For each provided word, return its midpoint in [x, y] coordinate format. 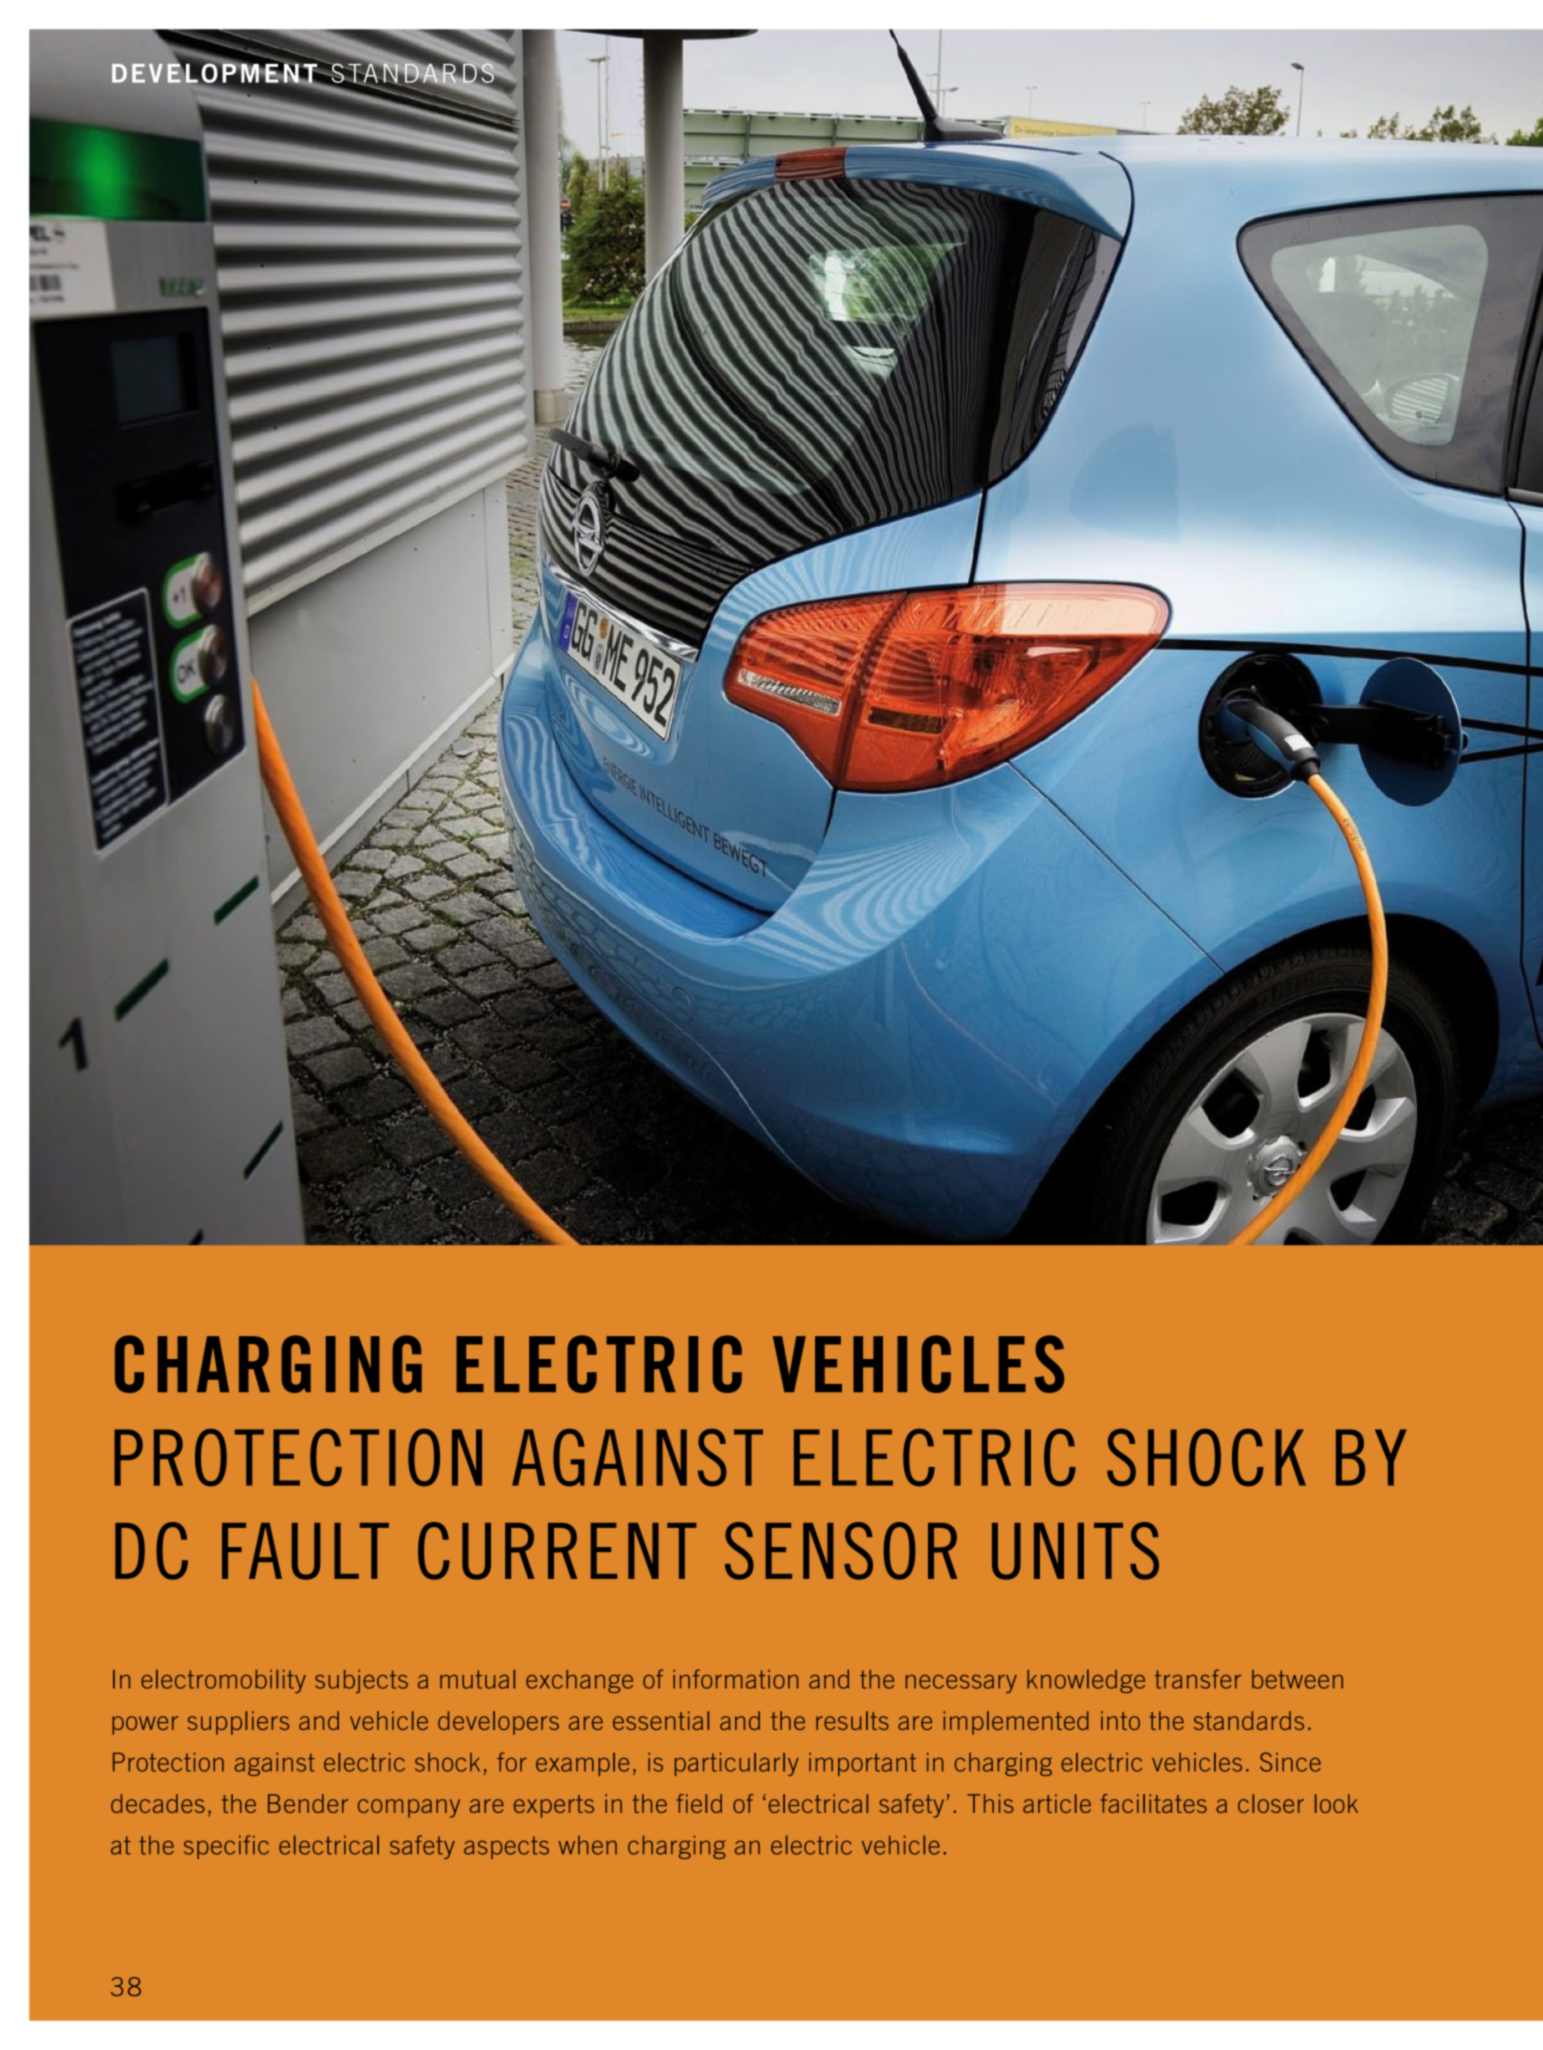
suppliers [238, 1723]
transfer [1198, 1679]
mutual [477, 1679]
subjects [361, 1681]
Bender [308, 1803]
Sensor [841, 1551]
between [1297, 1679]
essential [661, 1720]
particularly [737, 1764]
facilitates [1154, 1803]
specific [226, 1847]
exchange [579, 1681]
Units [1075, 1551]
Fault [305, 1551]
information [735, 1679]
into [1120, 1720]
